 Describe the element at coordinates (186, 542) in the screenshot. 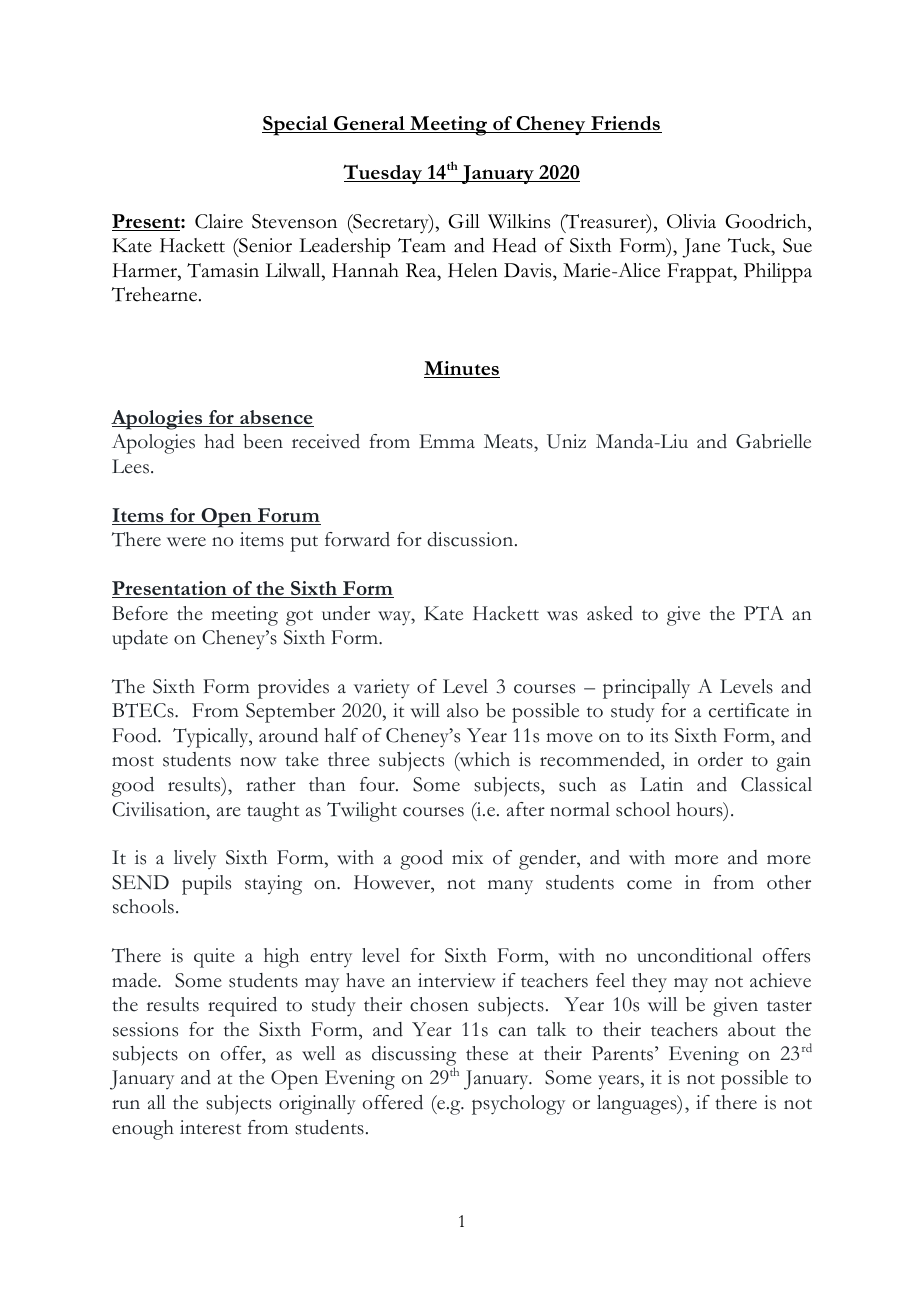

I see `were` at that location.
